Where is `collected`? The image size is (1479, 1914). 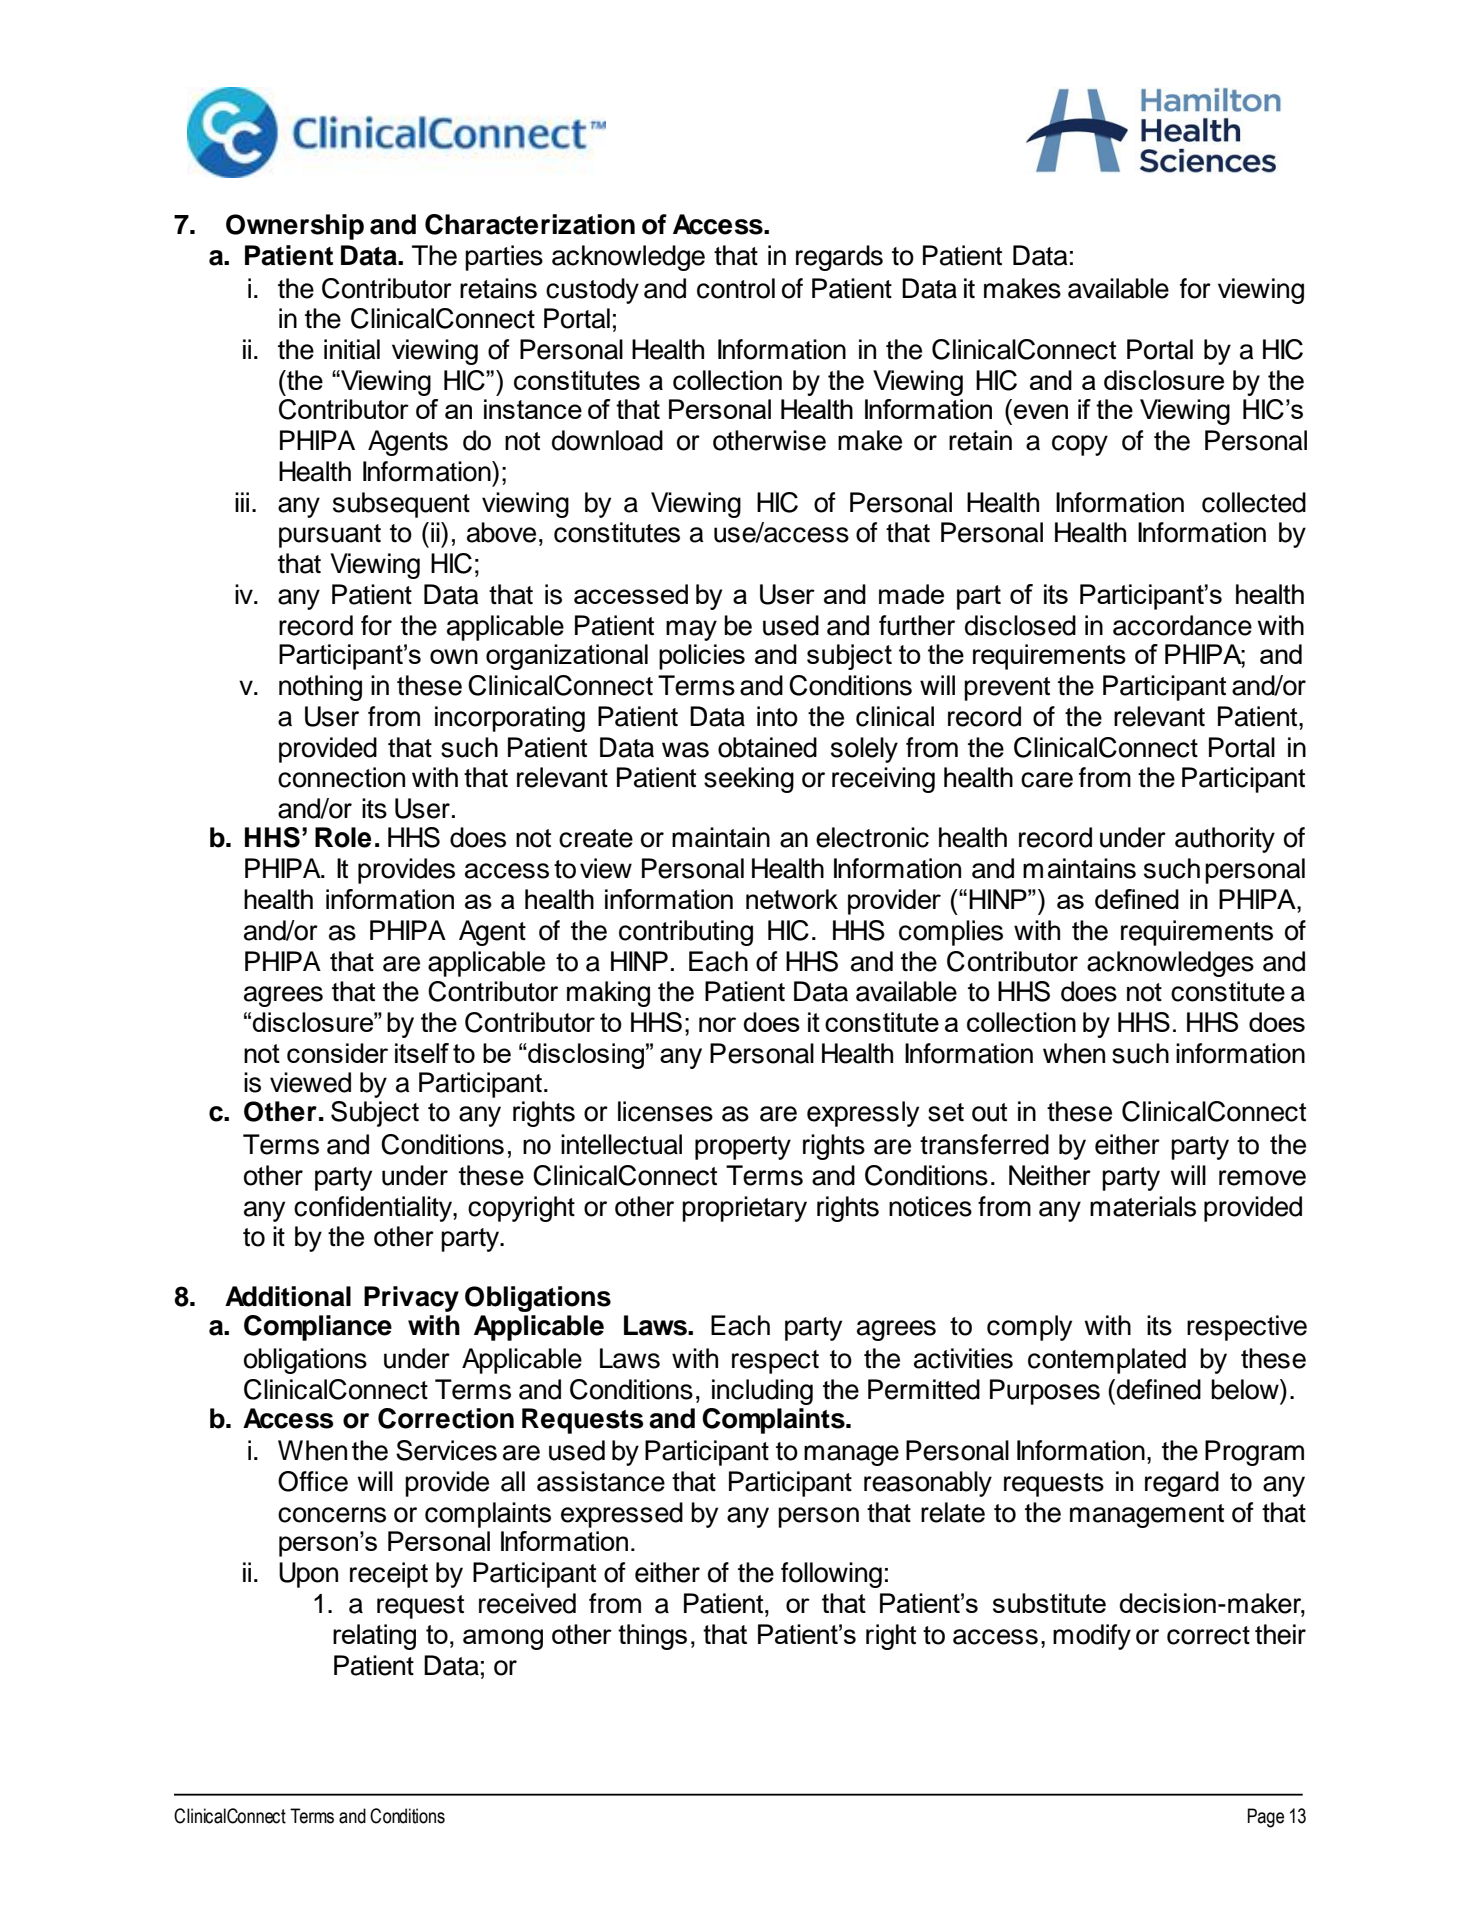
collected is located at coordinates (1254, 502).
